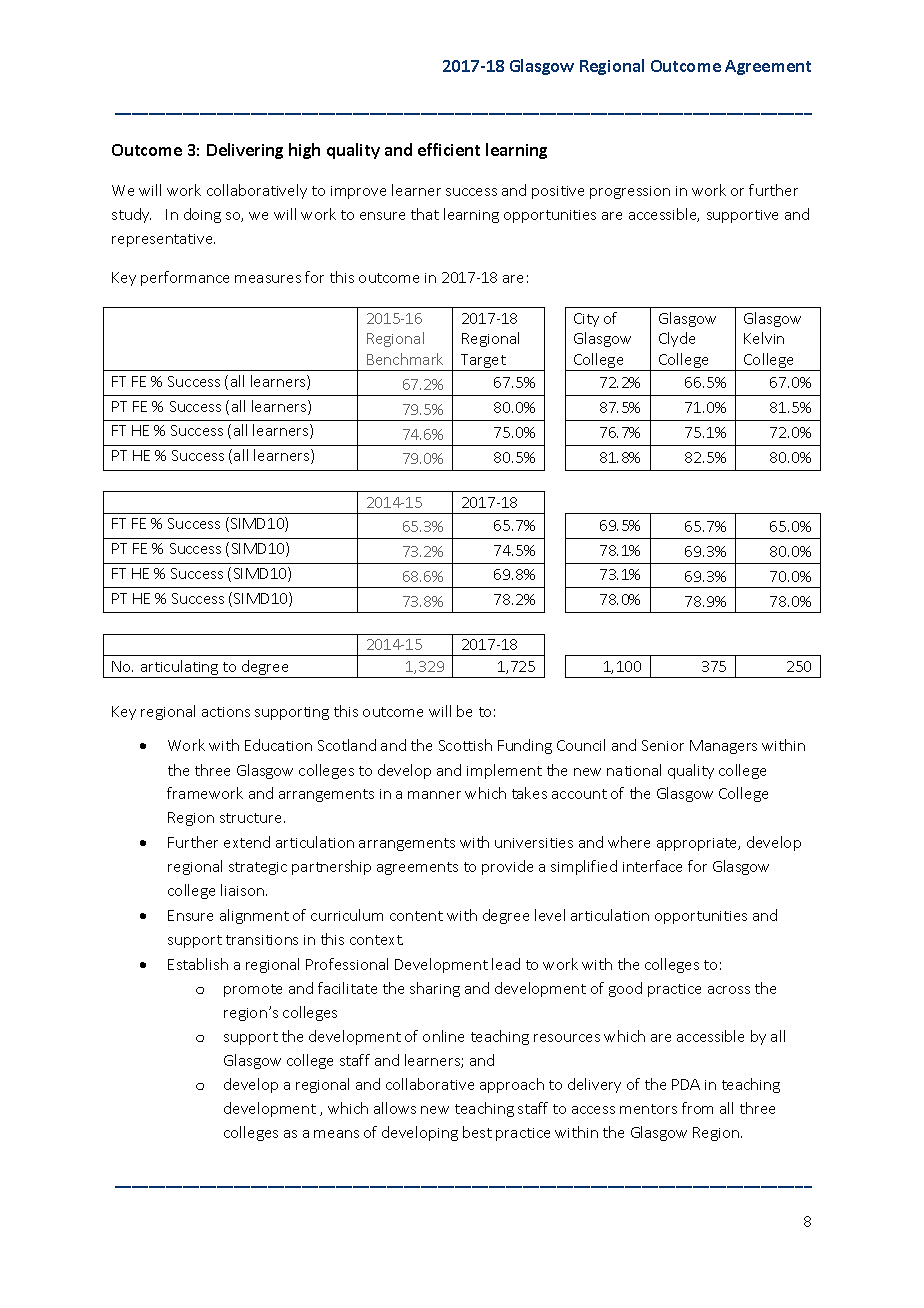 The height and width of the document is (1308, 924). What do you see at coordinates (449, 149) in the document?
I see `efficient` at bounding box center [449, 149].
